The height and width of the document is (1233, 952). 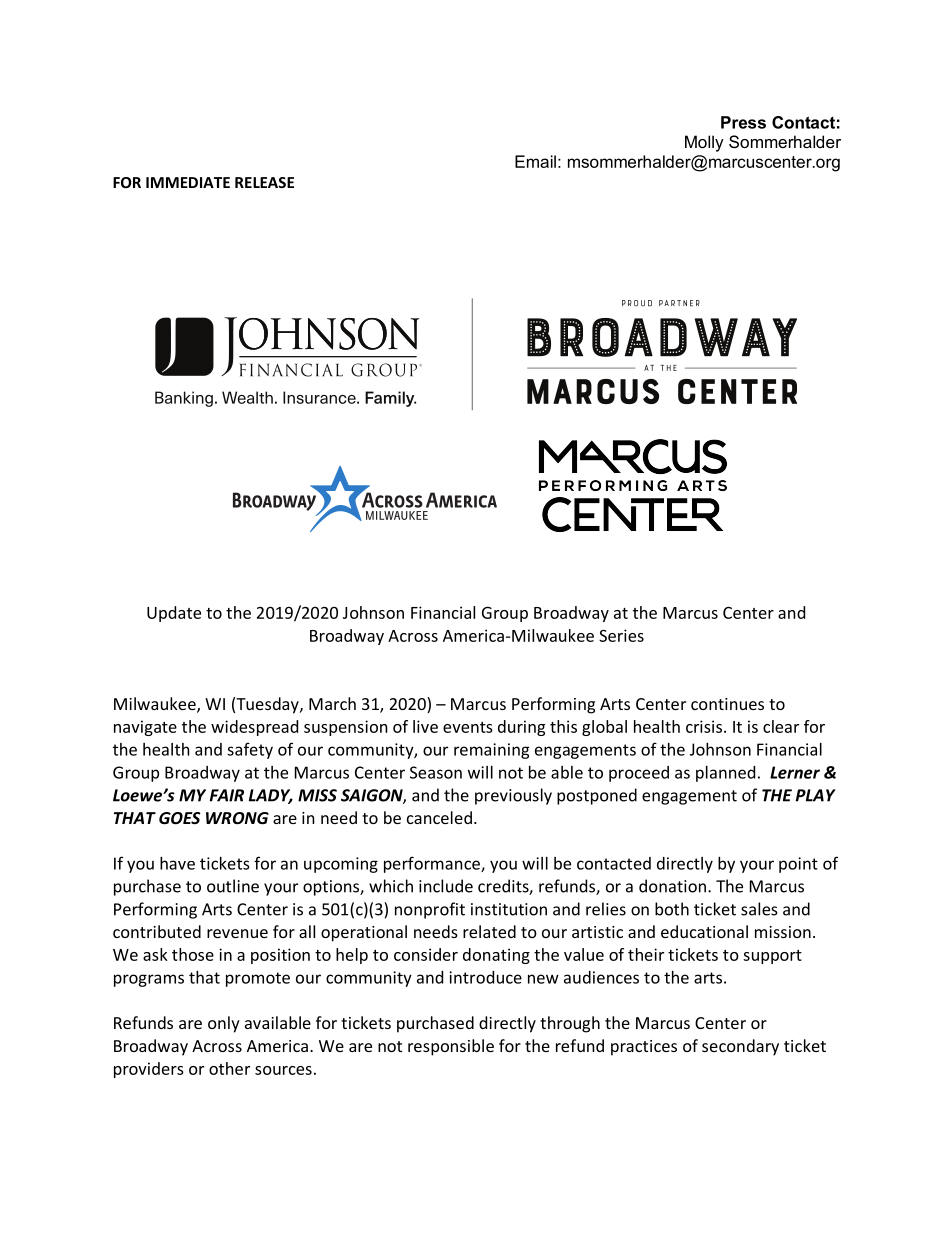 I want to click on Press, so click(x=743, y=122).
